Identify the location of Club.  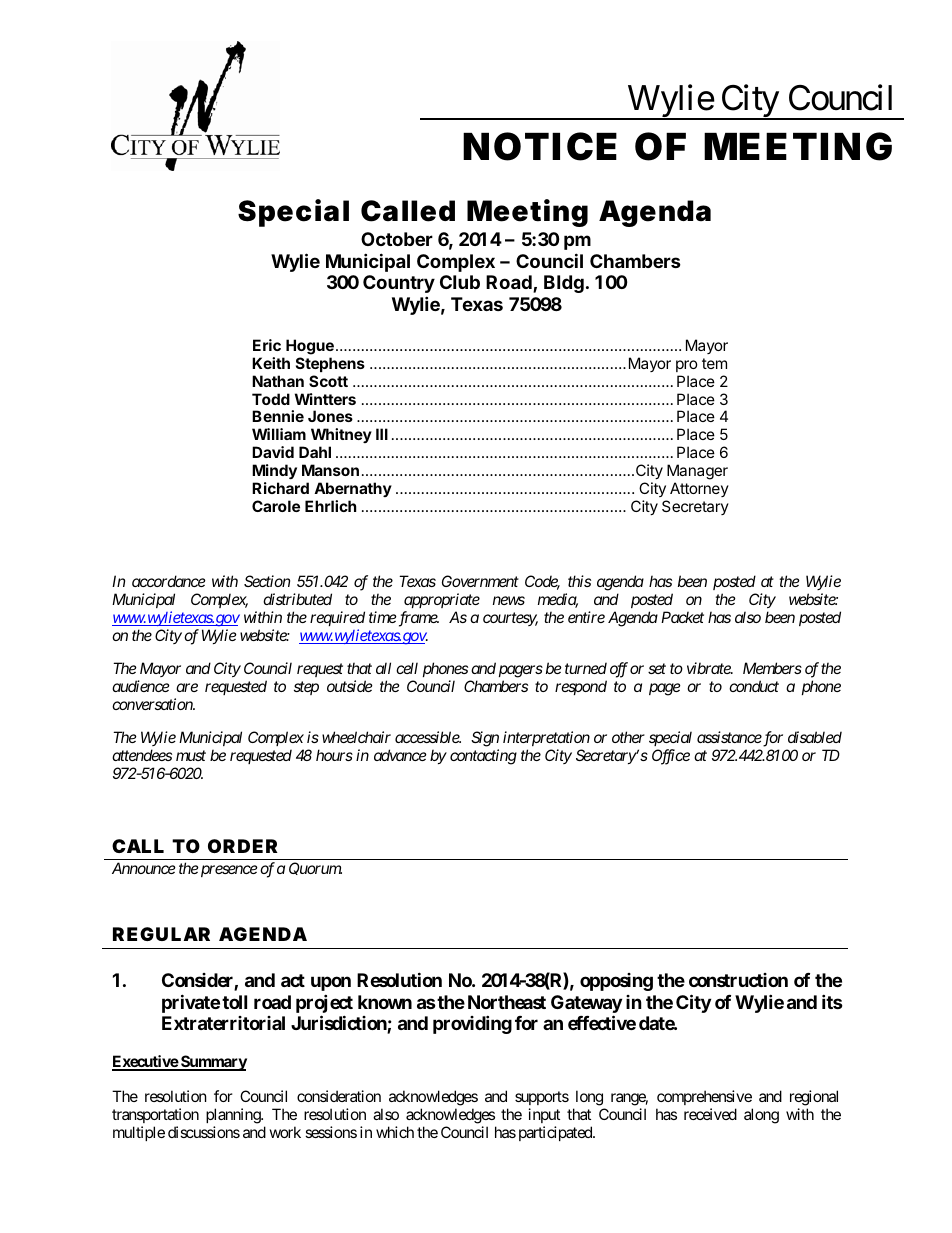
(460, 282).
